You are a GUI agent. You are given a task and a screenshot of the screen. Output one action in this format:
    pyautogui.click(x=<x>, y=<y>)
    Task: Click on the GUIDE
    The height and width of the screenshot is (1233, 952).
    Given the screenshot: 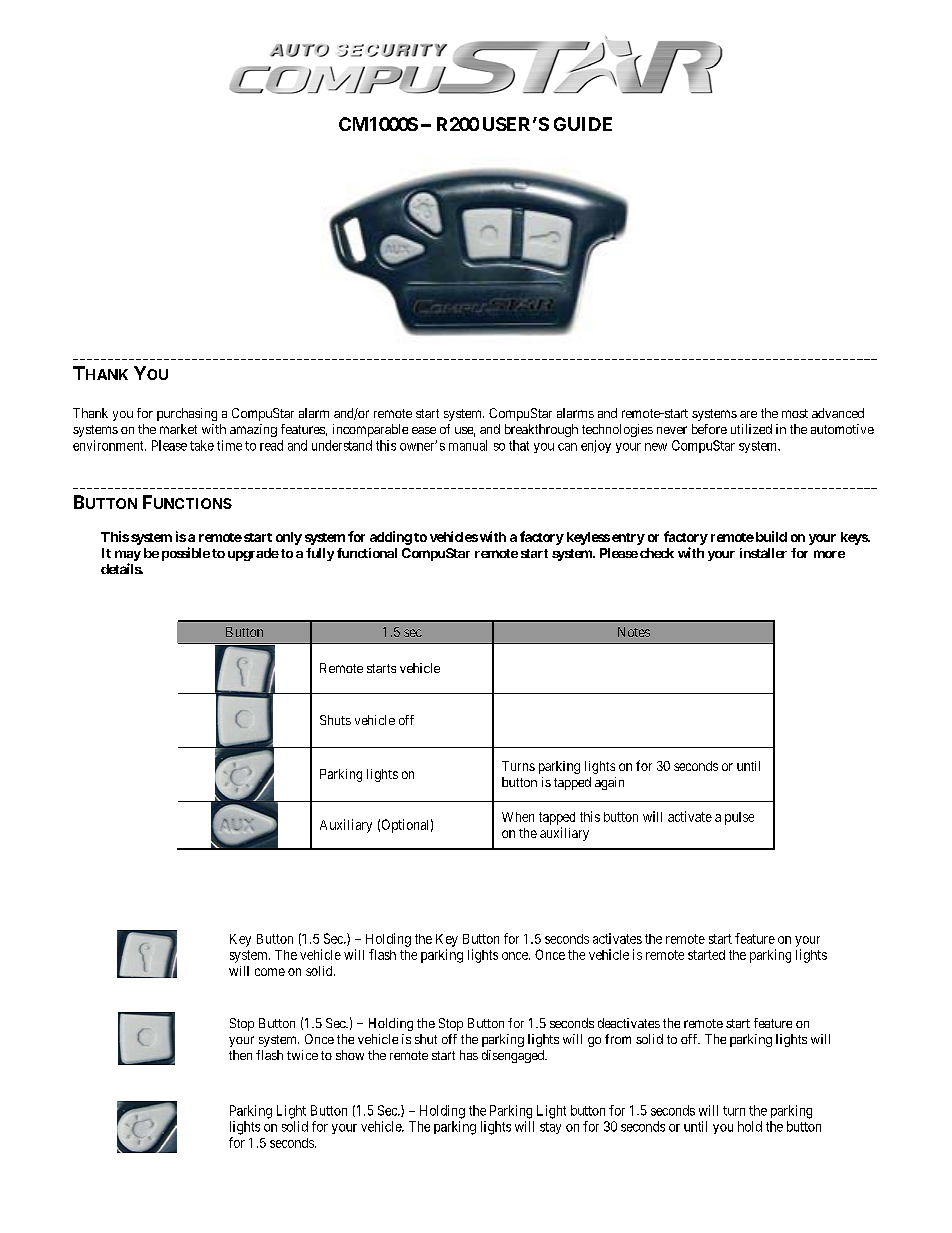 What is the action you would take?
    pyautogui.click(x=583, y=124)
